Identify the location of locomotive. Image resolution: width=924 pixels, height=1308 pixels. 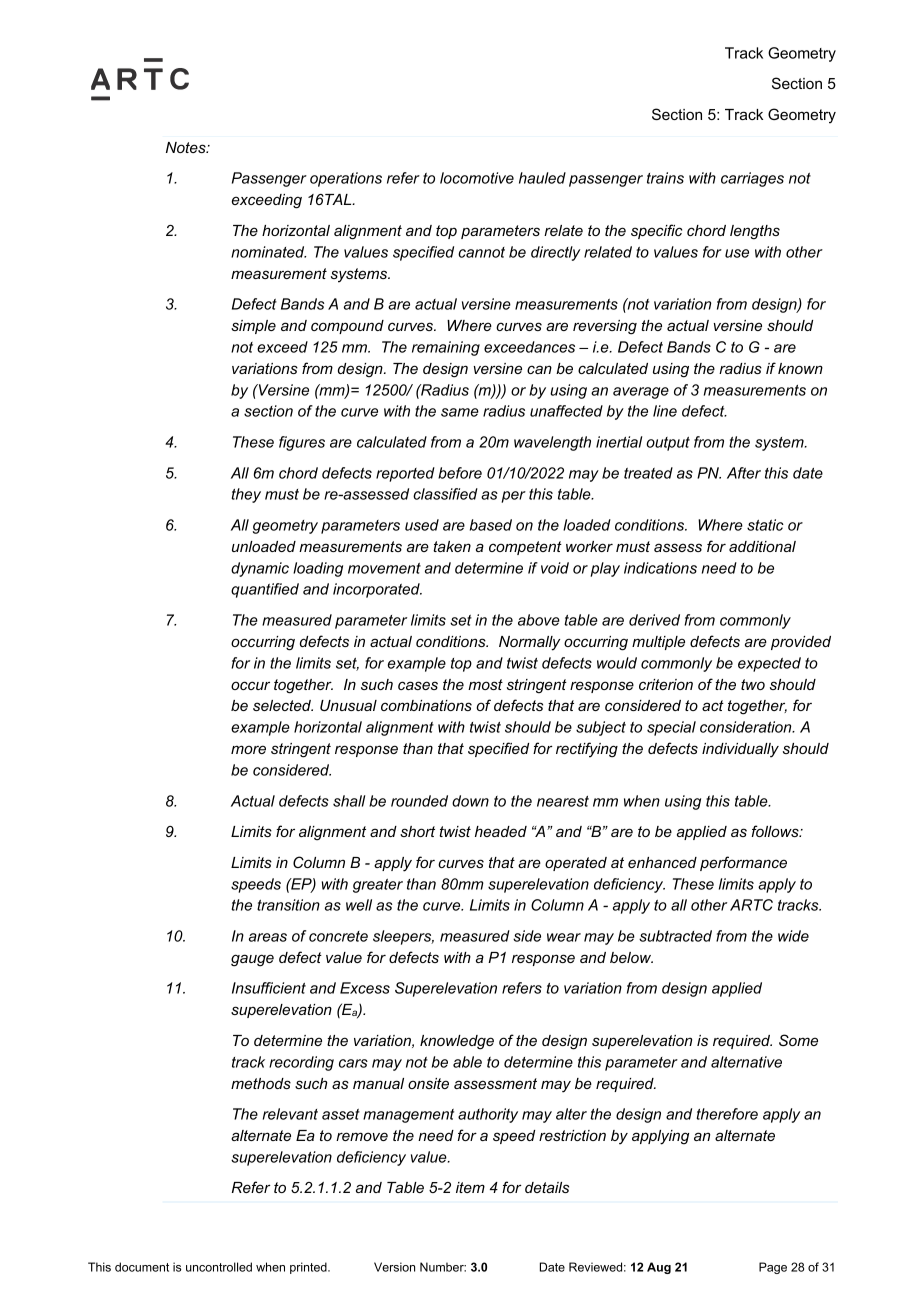
(477, 178).
